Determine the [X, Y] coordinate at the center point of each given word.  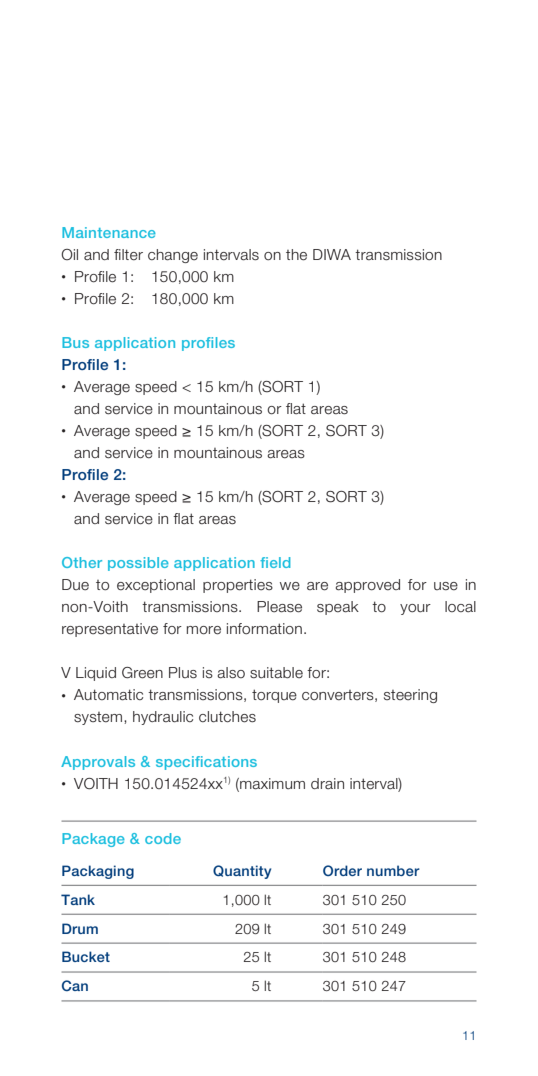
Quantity [242, 872]
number [393, 870]
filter [128, 255]
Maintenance [109, 232]
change [173, 256]
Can [75, 985]
